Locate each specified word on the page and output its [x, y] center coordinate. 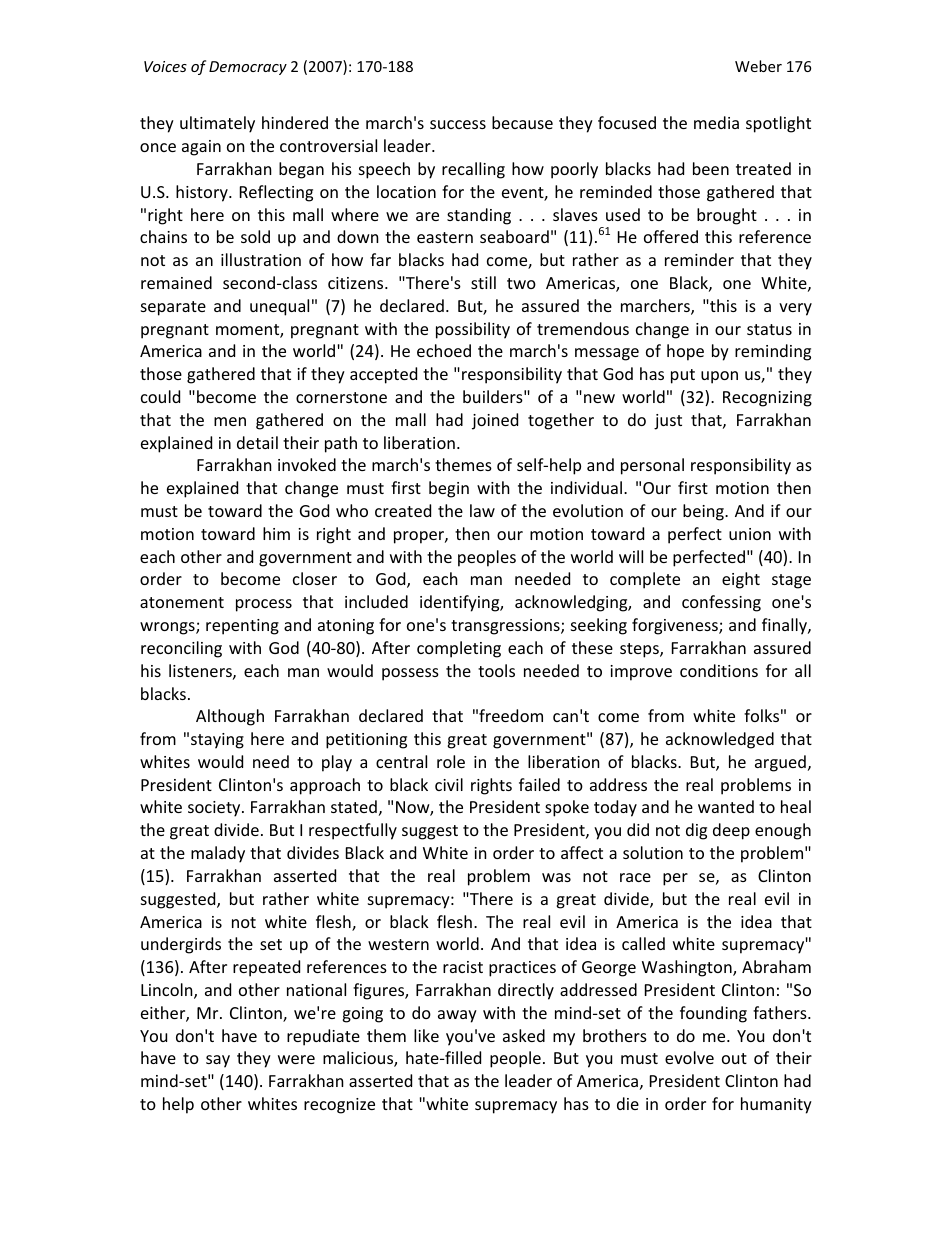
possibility [473, 330]
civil [449, 784]
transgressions [506, 627]
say [218, 1061]
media [716, 122]
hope [685, 352]
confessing [721, 603]
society [215, 809]
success [458, 124]
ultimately [217, 124]
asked [524, 1035]
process [264, 605]
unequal [279, 307]
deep [731, 831]
